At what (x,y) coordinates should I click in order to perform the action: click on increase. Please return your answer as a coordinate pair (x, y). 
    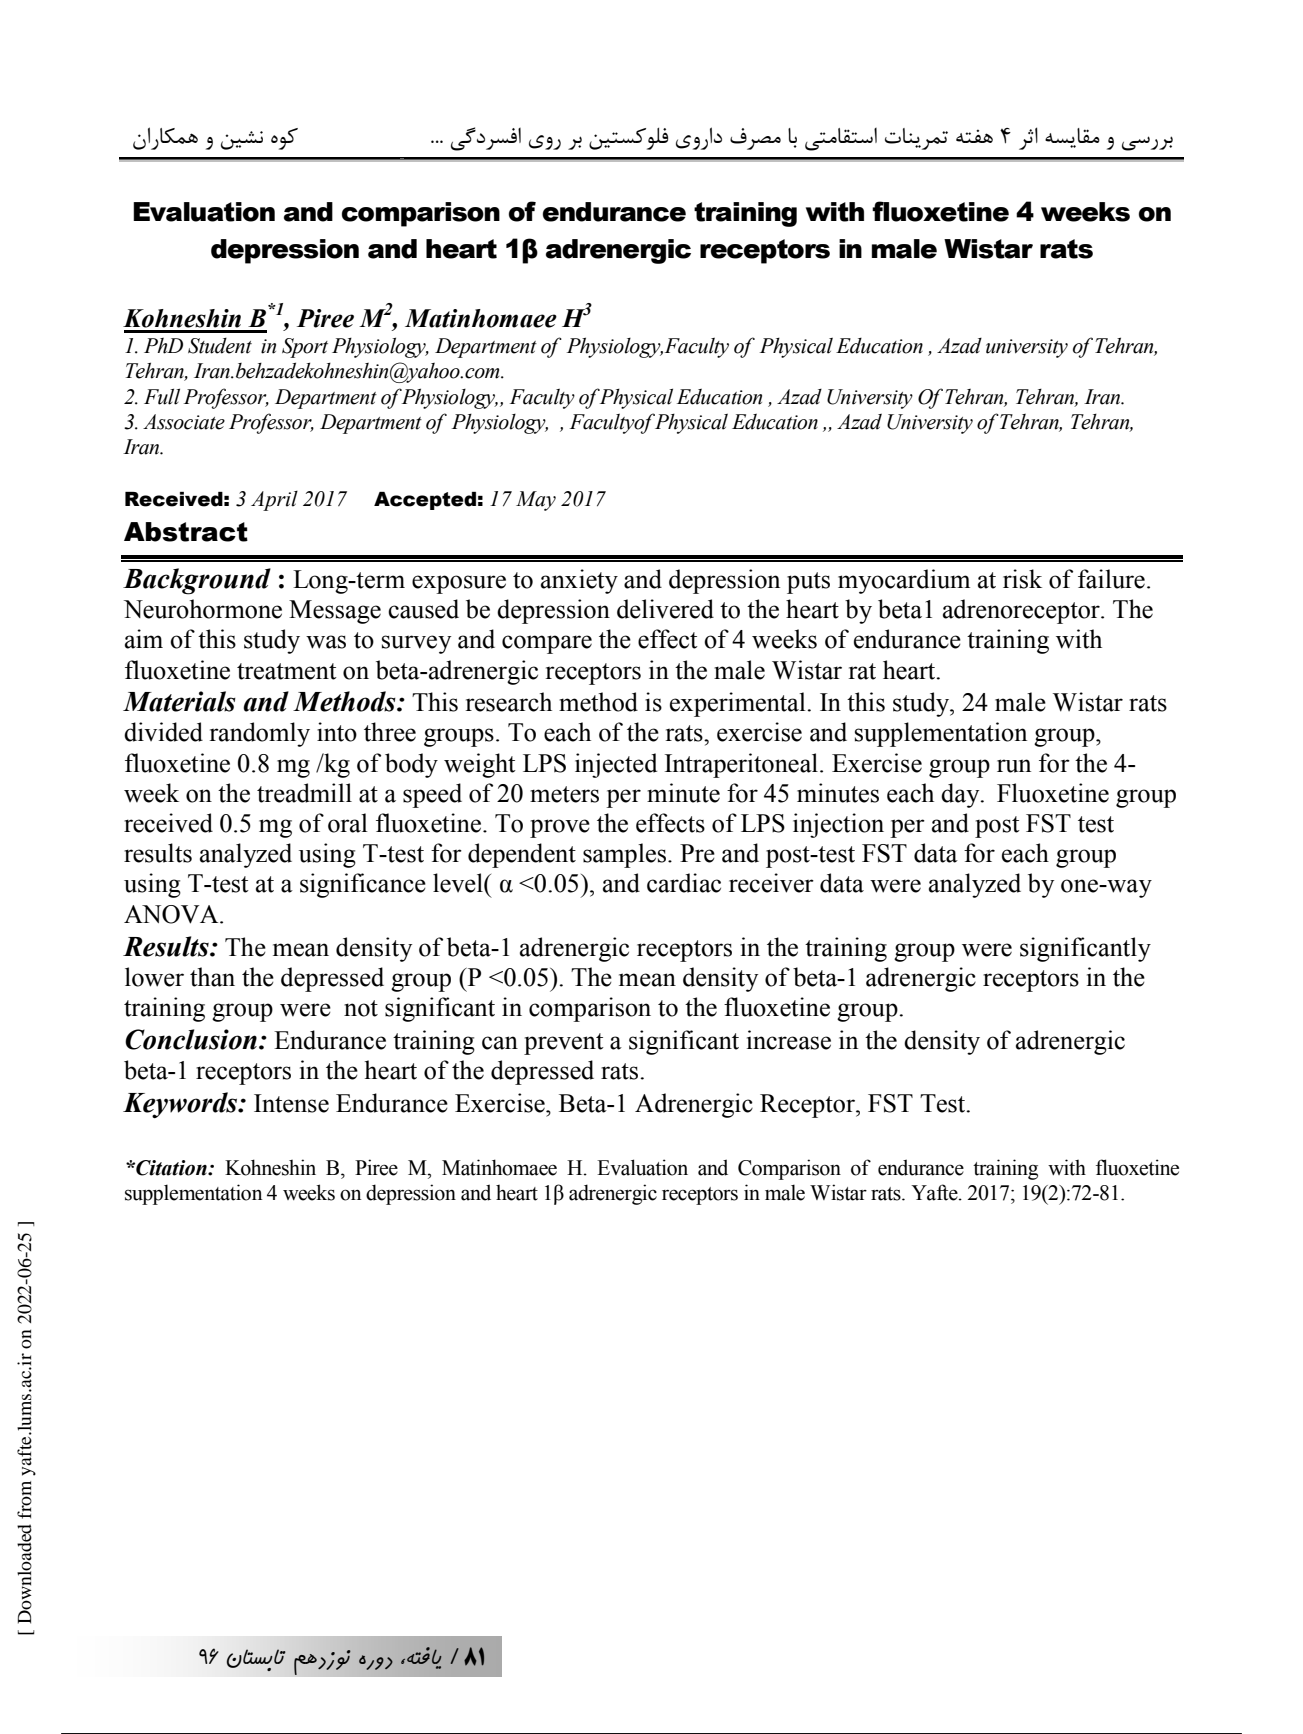
    Looking at the image, I should click on (789, 1040).
